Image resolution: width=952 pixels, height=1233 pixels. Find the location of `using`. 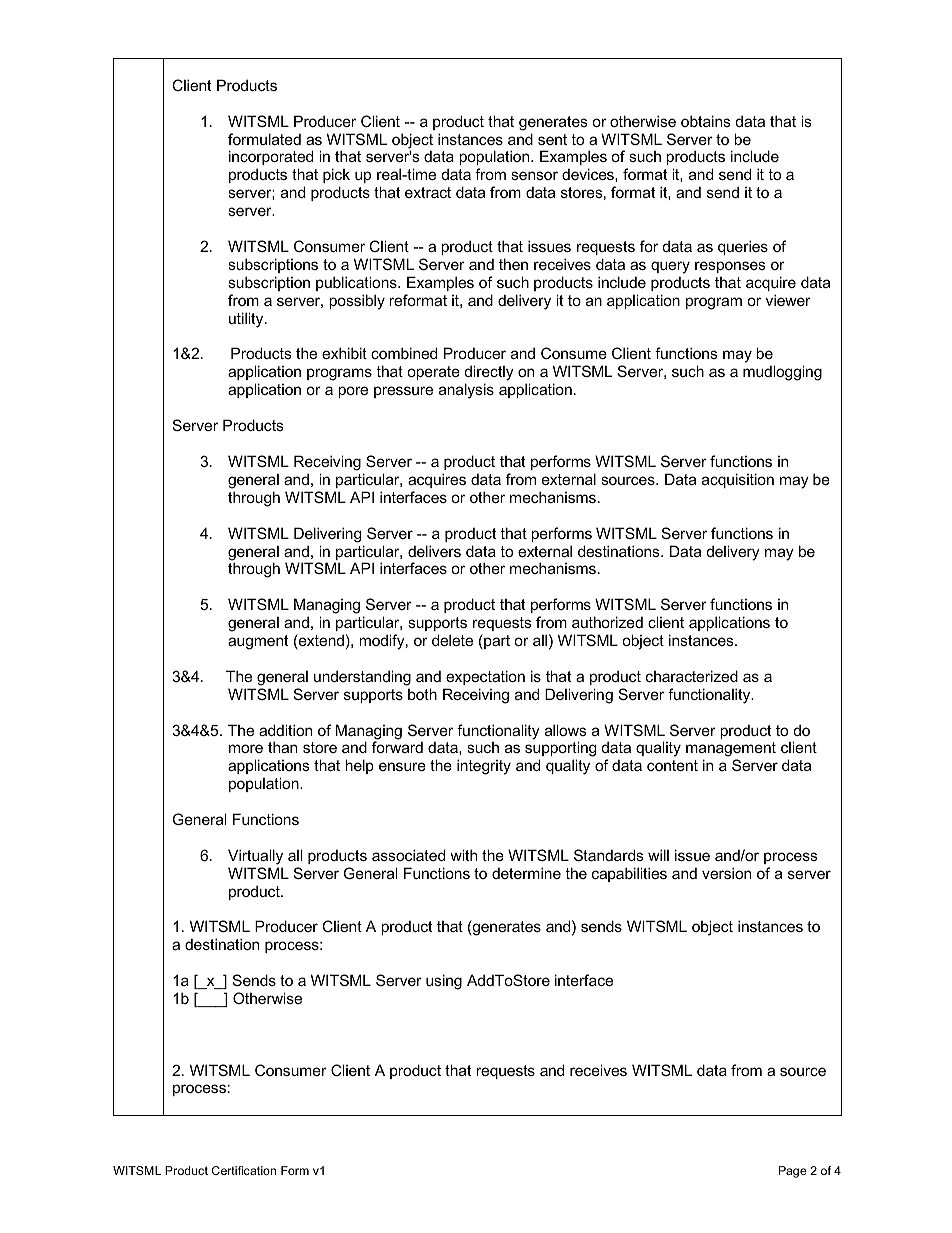

using is located at coordinates (444, 982).
